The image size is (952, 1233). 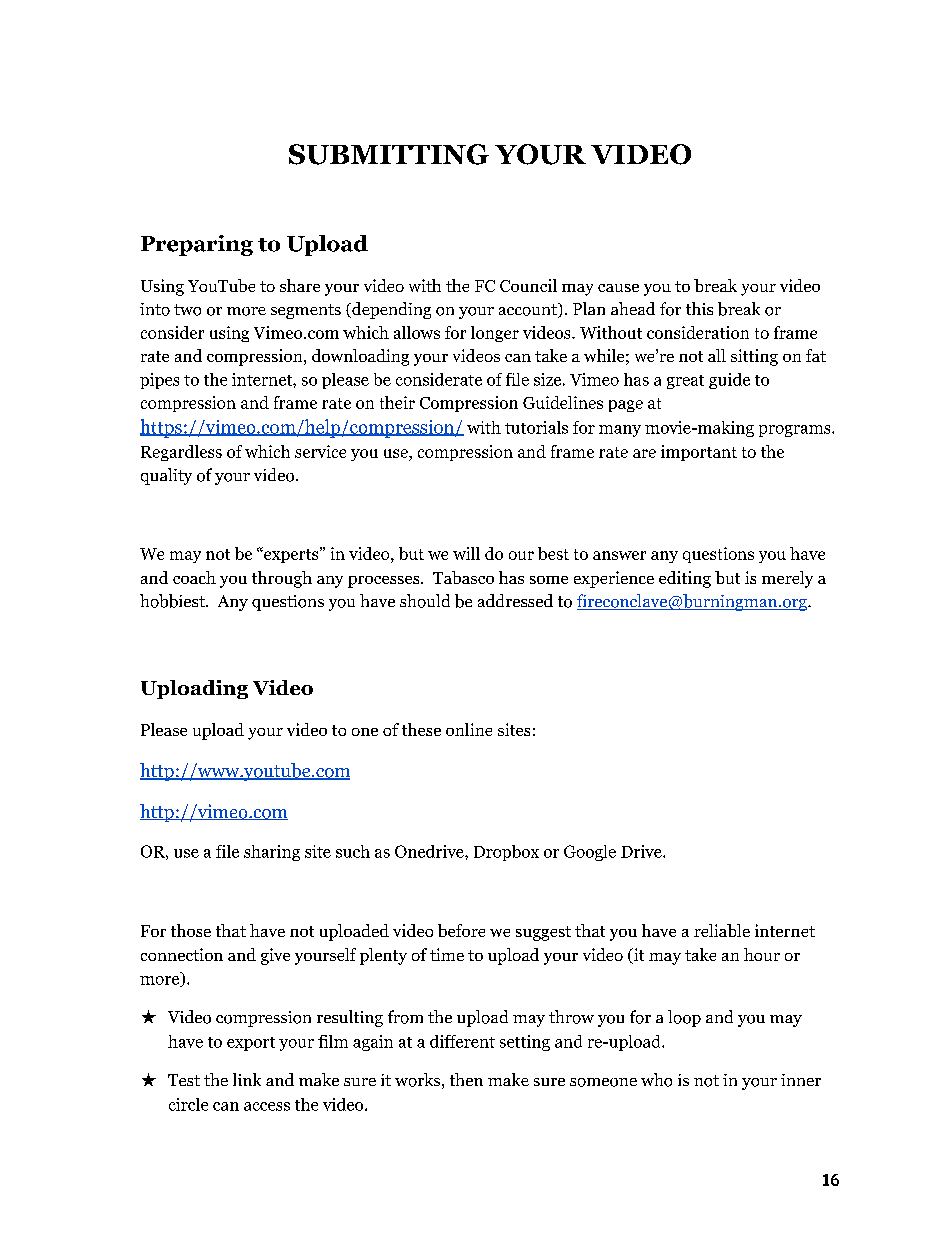 I want to click on pipes, so click(x=159, y=381).
